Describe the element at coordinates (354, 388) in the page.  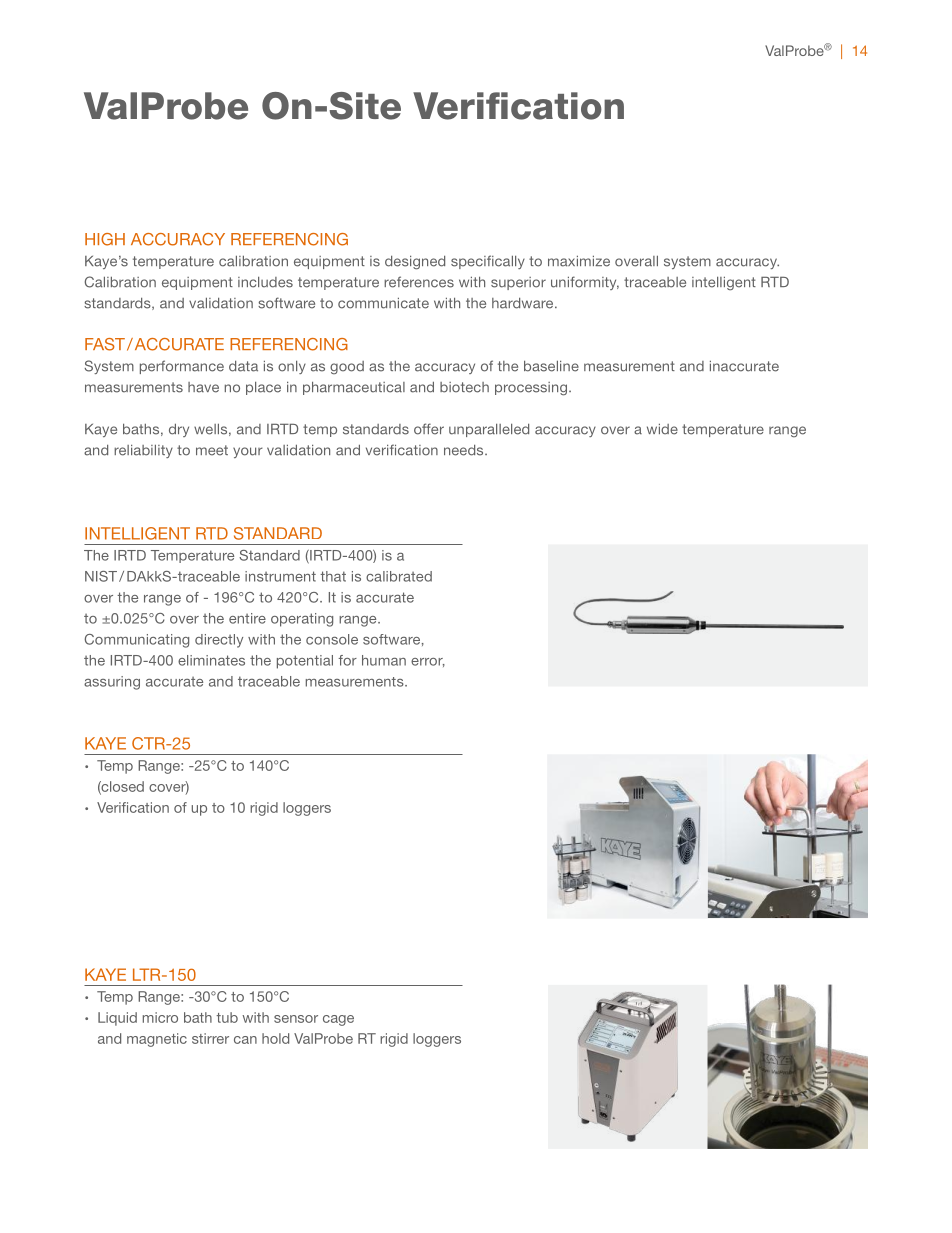
I see `pharmaceutical` at that location.
